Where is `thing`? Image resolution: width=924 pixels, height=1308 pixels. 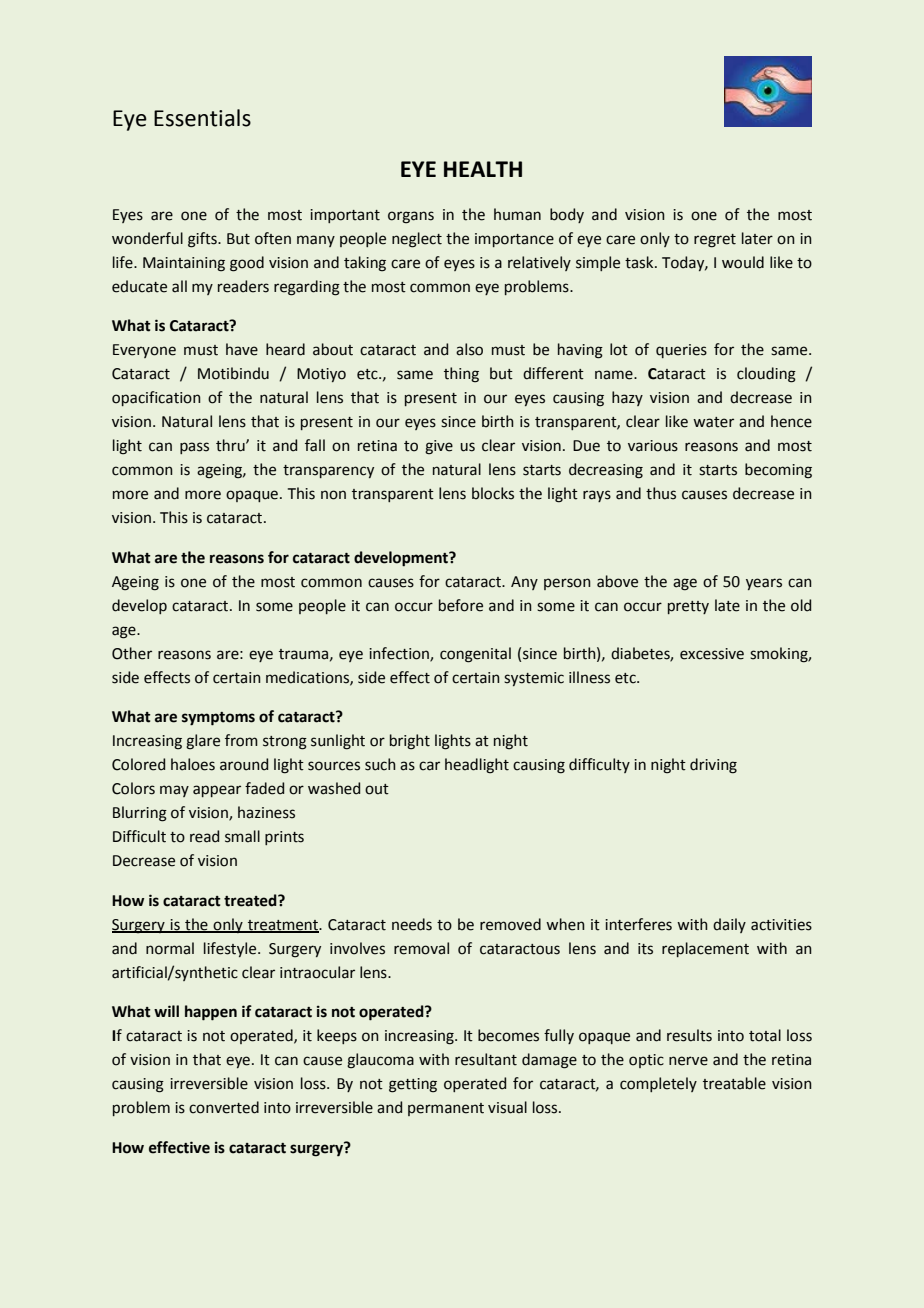
thing is located at coordinates (461, 375).
